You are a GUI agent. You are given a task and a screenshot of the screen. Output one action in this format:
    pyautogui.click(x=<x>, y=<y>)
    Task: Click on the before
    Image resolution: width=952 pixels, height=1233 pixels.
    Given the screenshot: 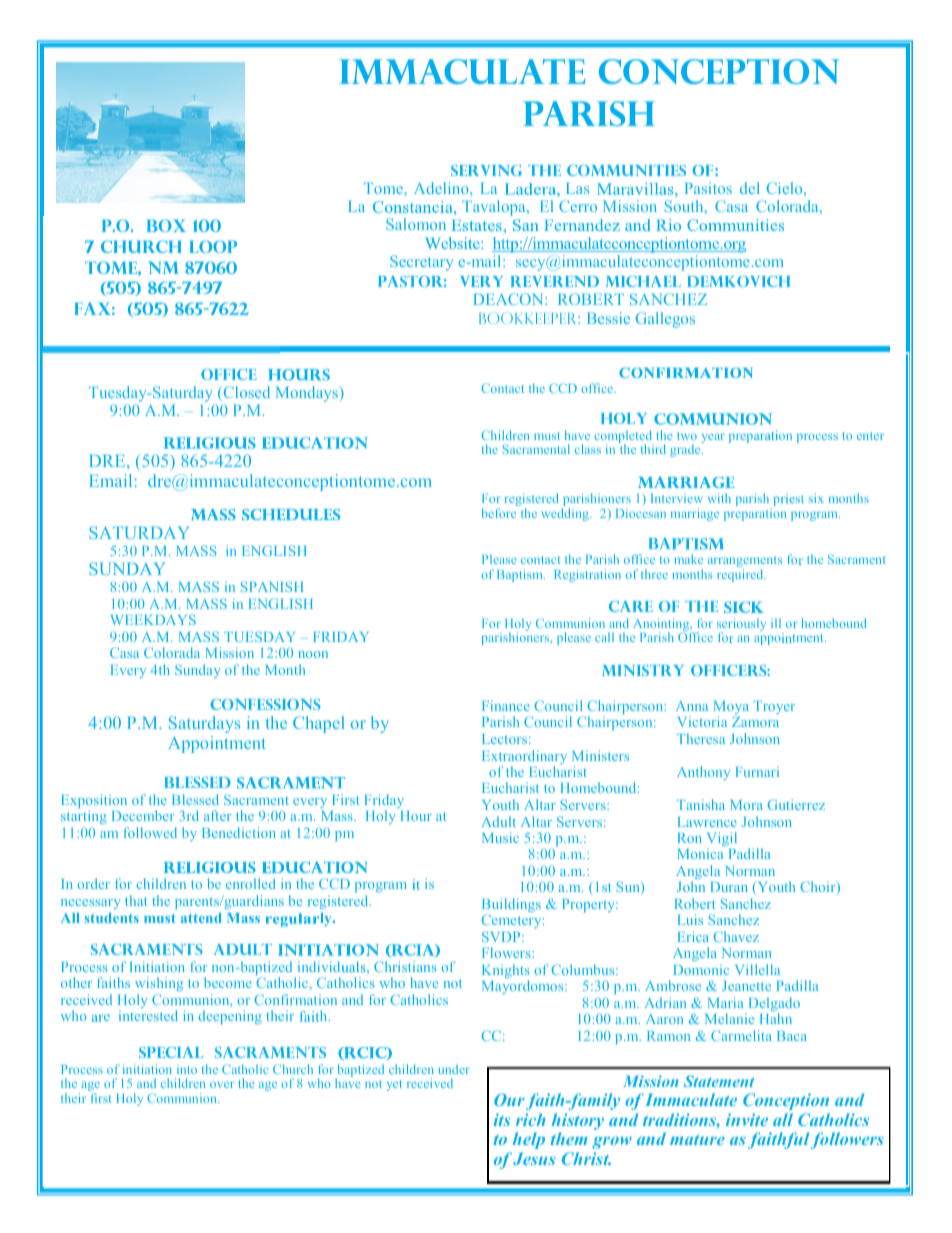 What is the action you would take?
    pyautogui.click(x=499, y=513)
